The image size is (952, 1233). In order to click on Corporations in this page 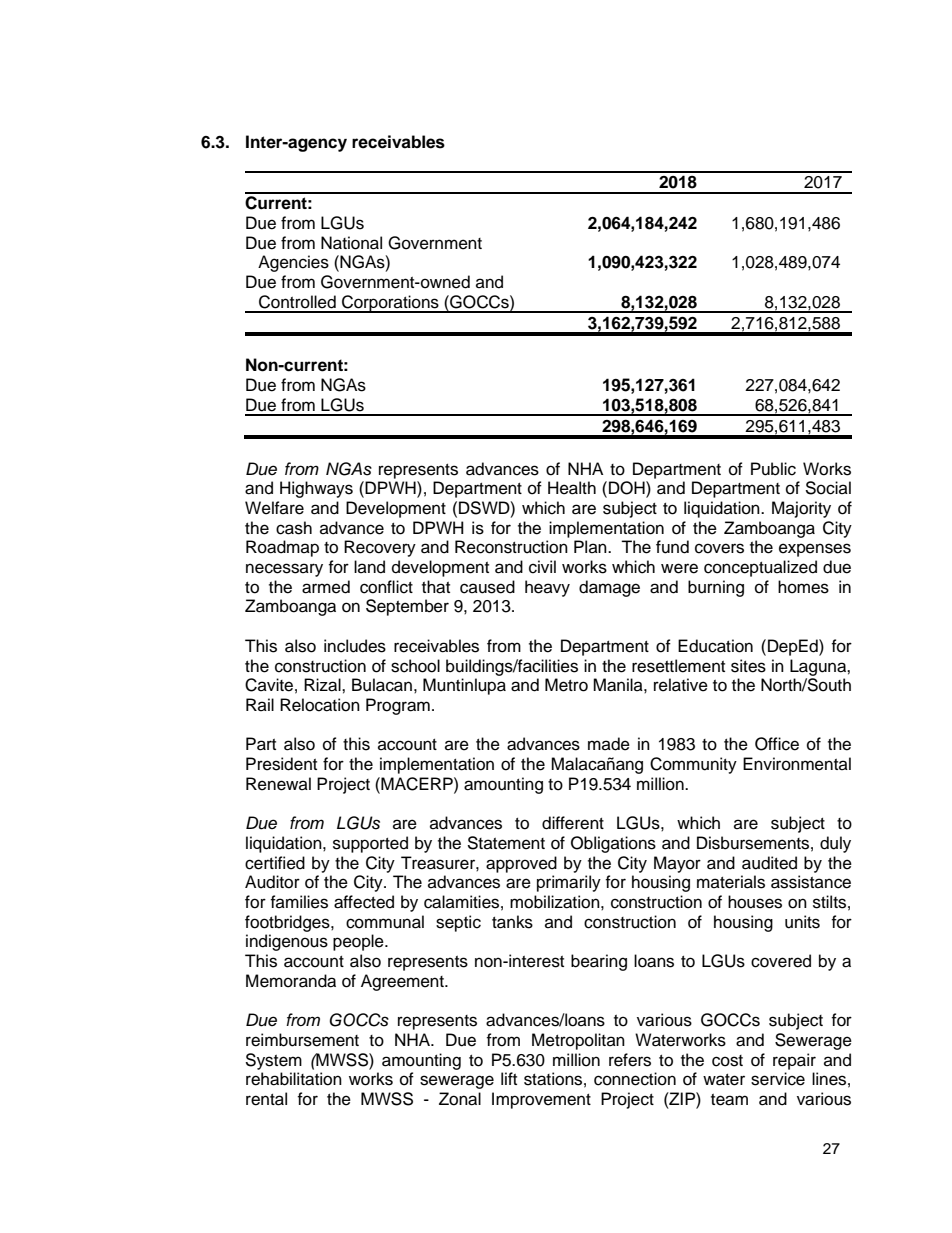, I will do `click(390, 304)`.
